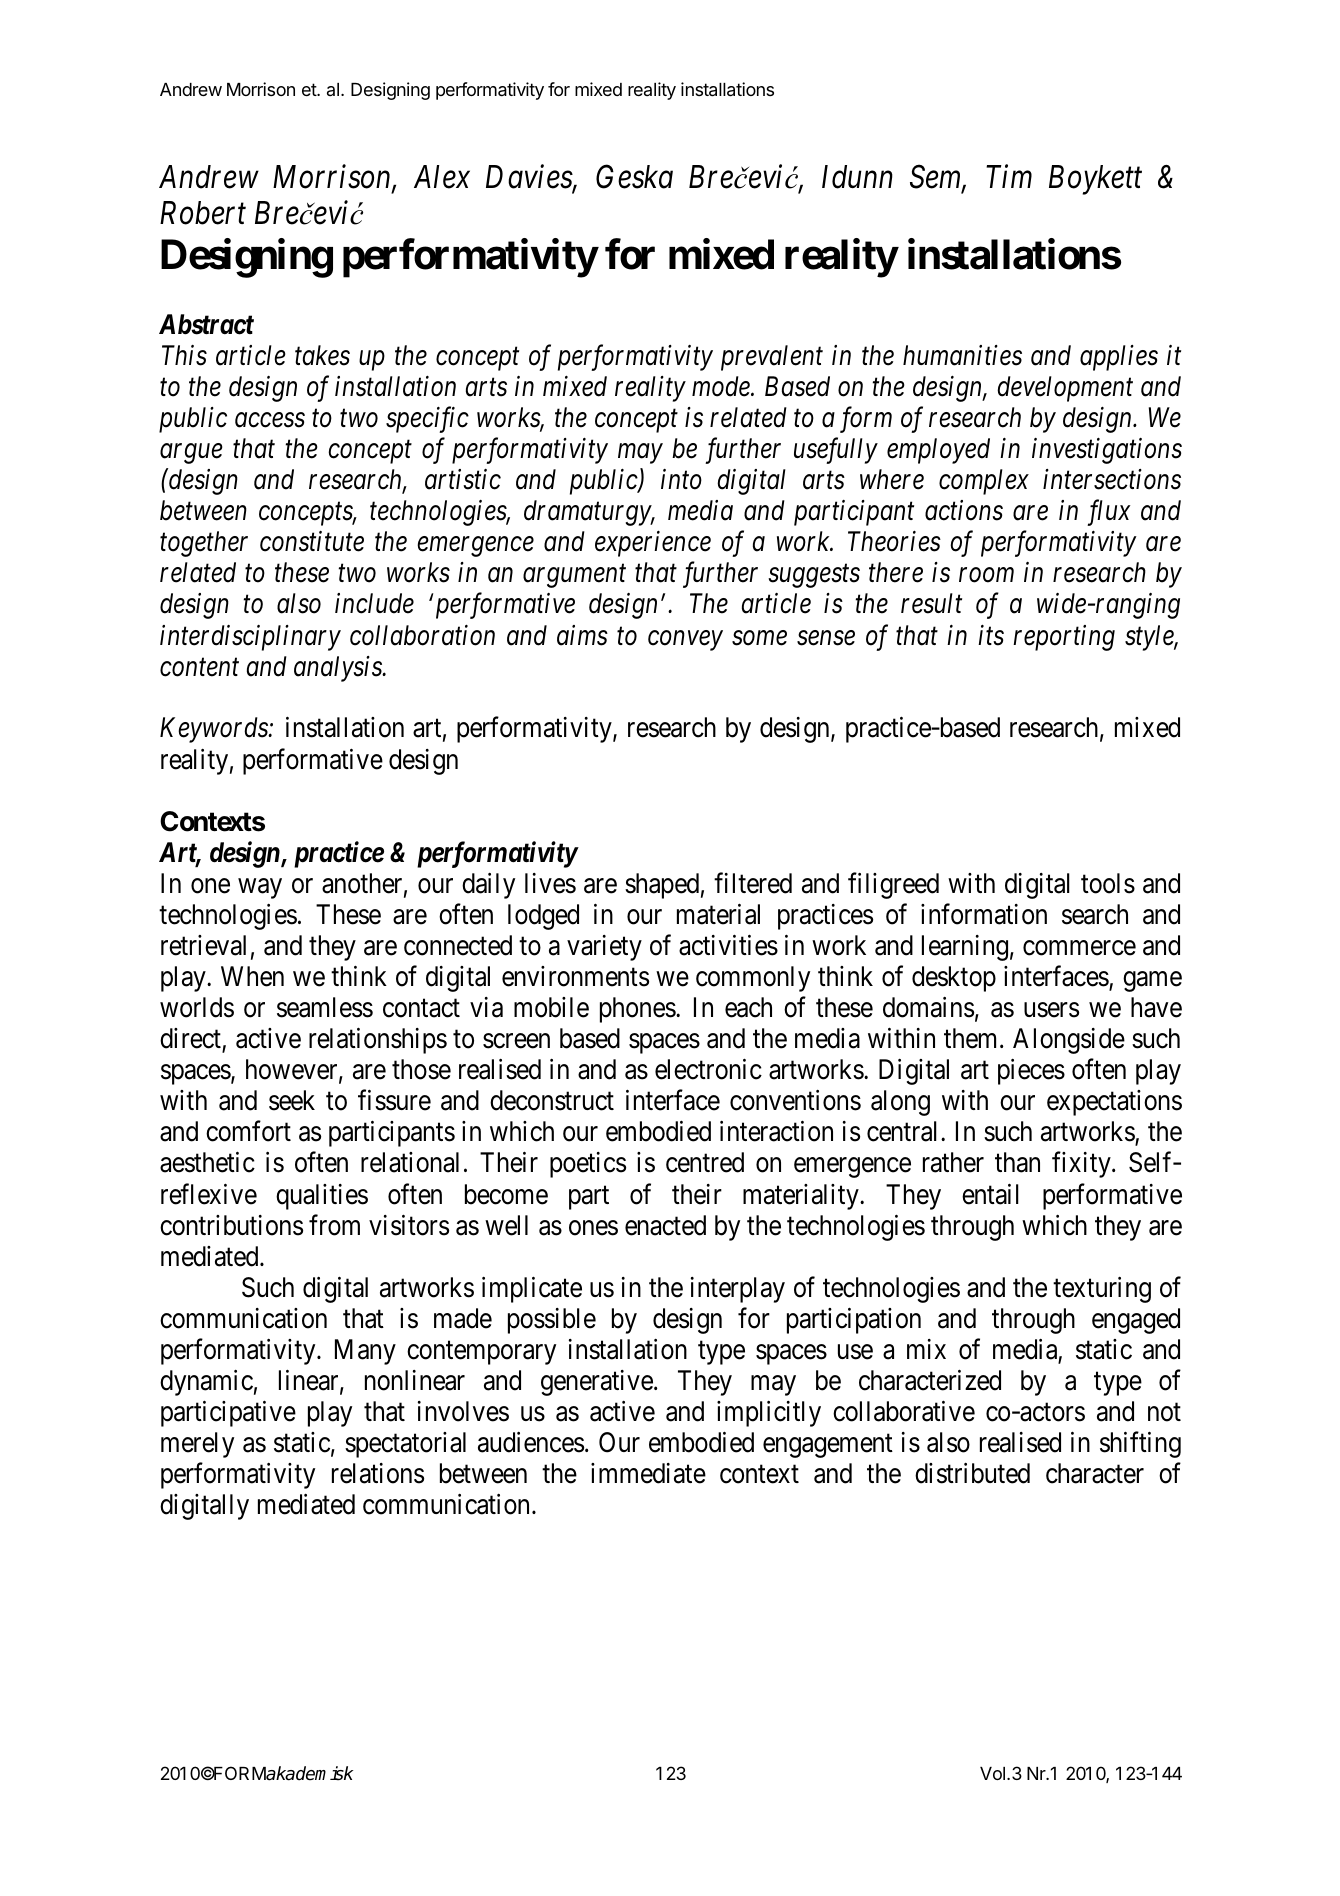 This screenshot has width=1340, height=1896. Describe the element at coordinates (1079, 948) in the screenshot. I see `commerce` at that location.
